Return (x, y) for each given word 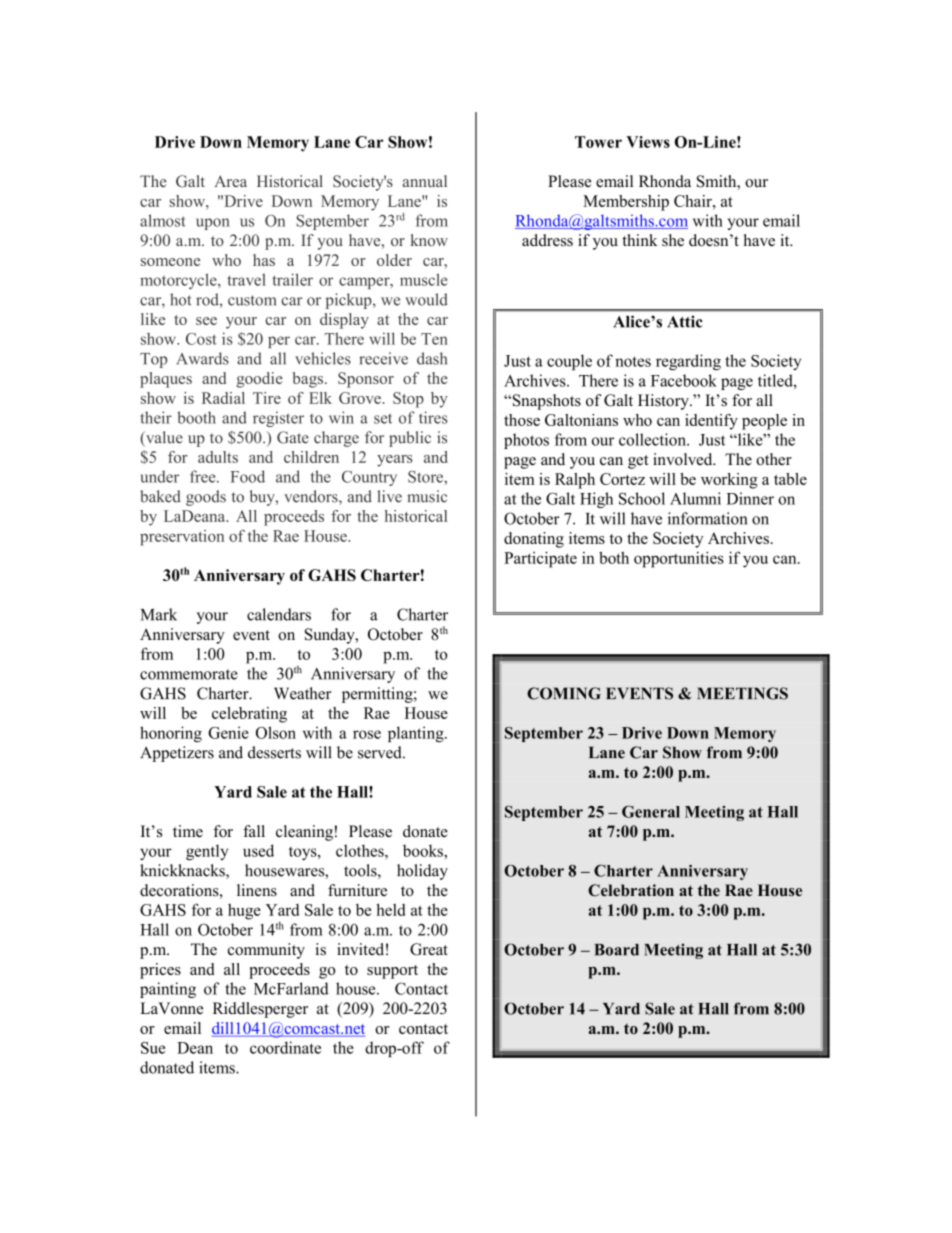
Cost (201, 339)
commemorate (189, 674)
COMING (564, 693)
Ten (434, 339)
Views (648, 142)
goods (206, 498)
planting (417, 734)
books (424, 850)
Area (230, 181)
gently (207, 852)
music (427, 496)
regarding (688, 362)
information (707, 518)
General (651, 811)
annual (425, 181)
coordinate (285, 1047)
